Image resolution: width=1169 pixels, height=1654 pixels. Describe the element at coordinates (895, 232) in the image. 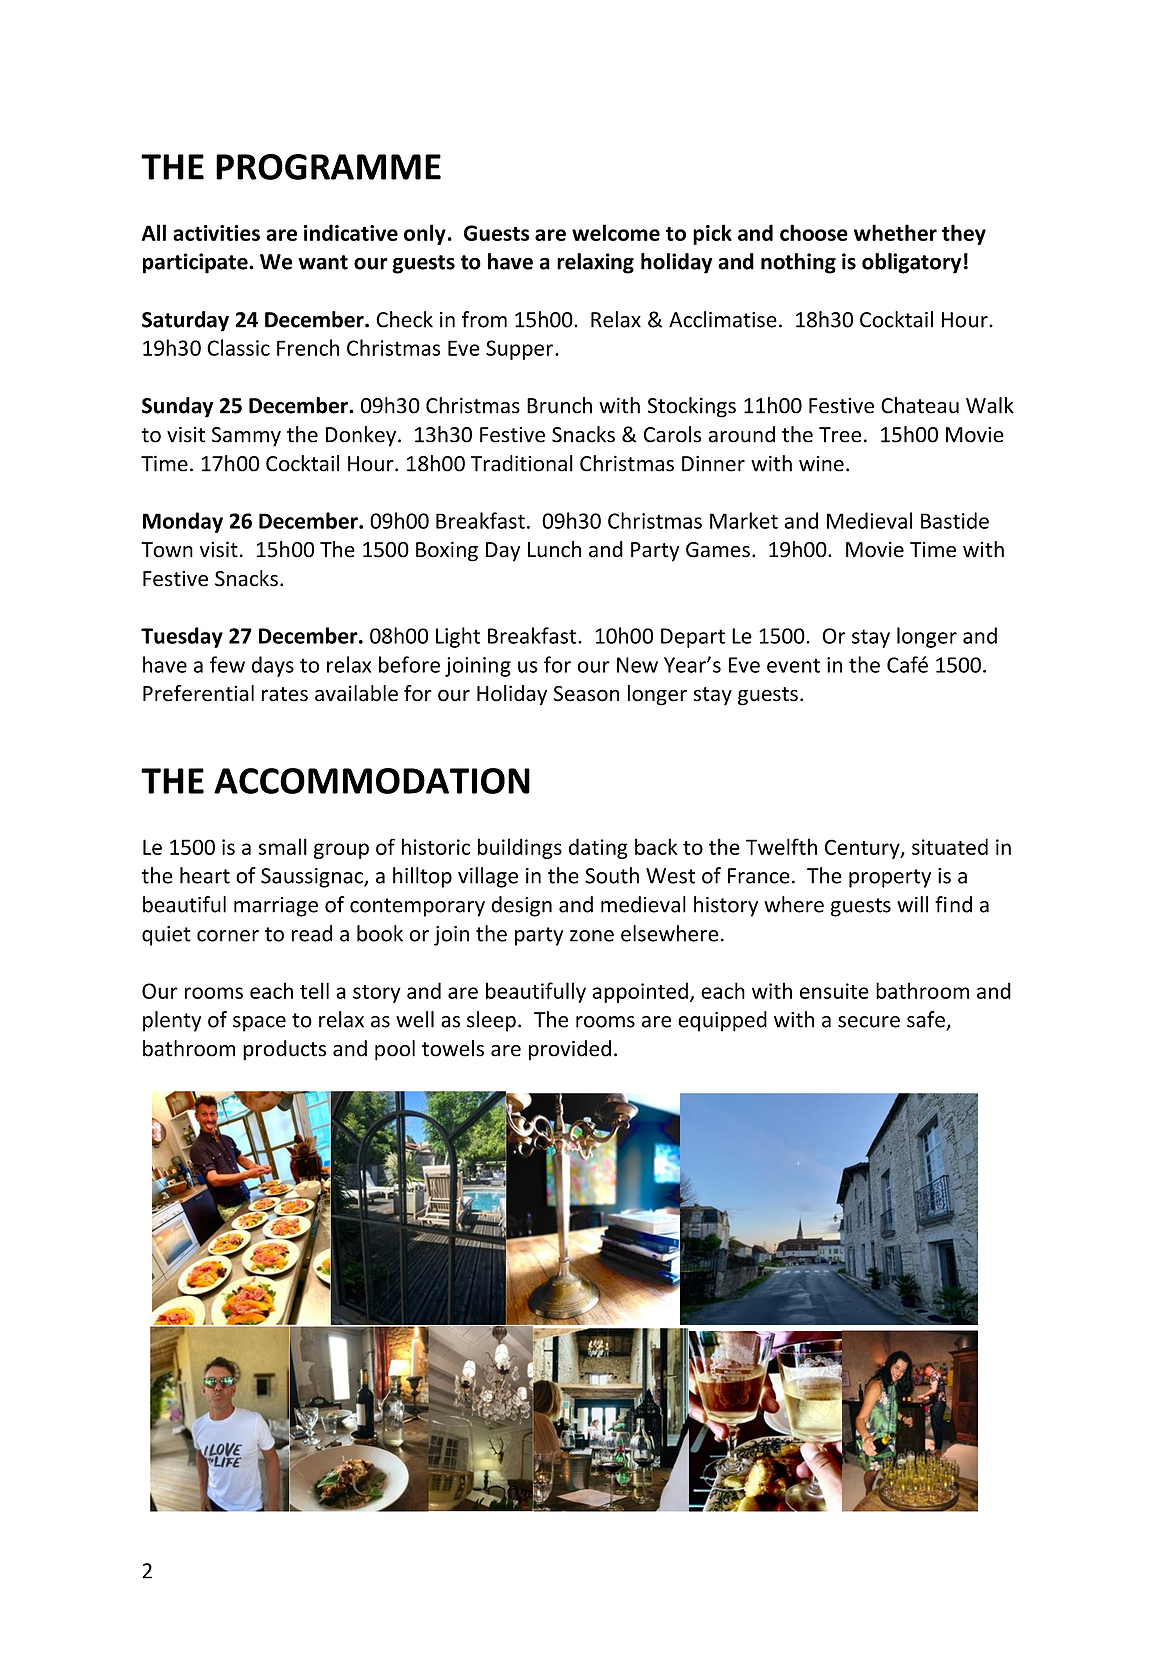

I see `whether` at that location.
